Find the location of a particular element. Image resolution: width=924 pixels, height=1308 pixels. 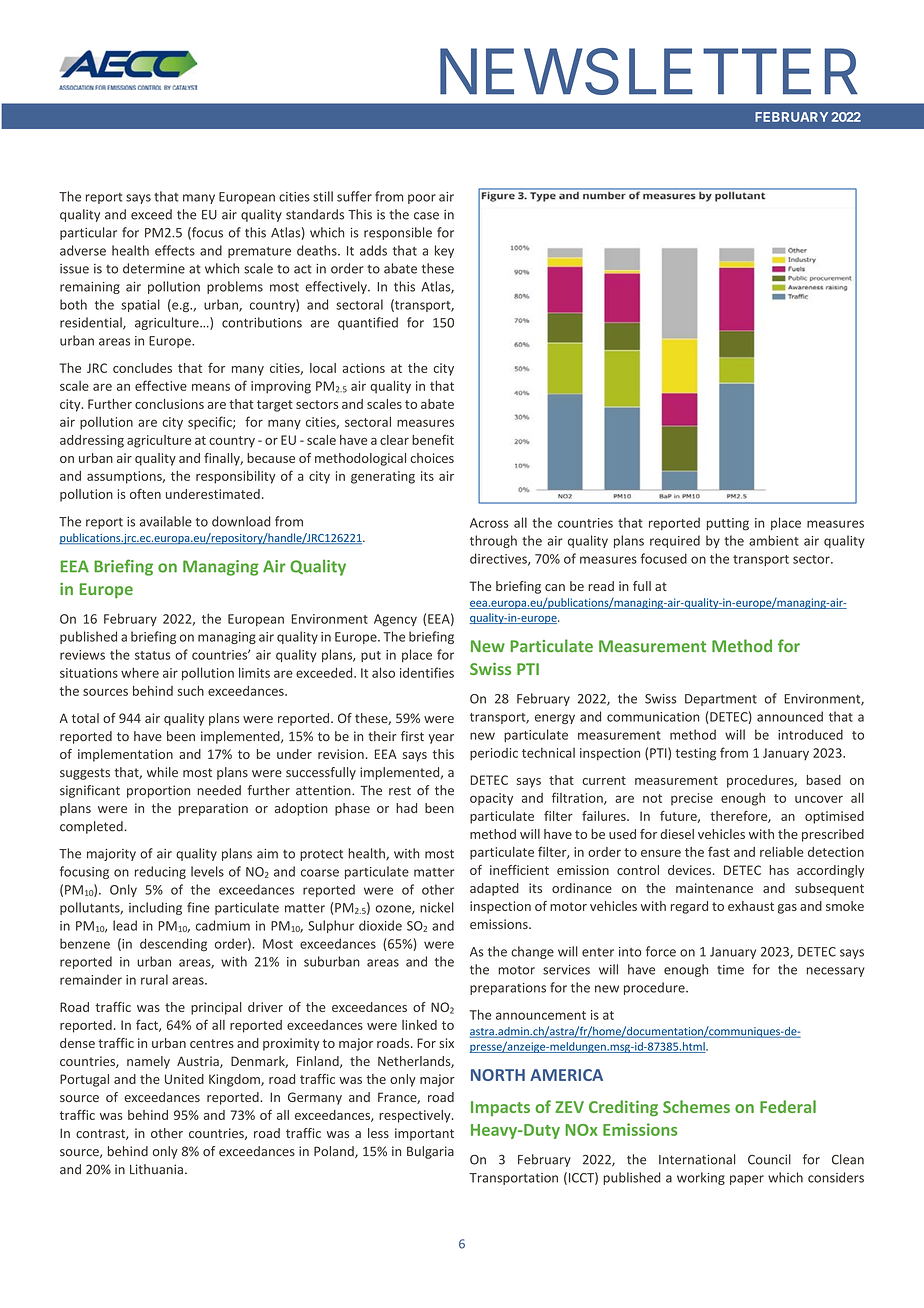

Lithuania is located at coordinates (156, 1169).
